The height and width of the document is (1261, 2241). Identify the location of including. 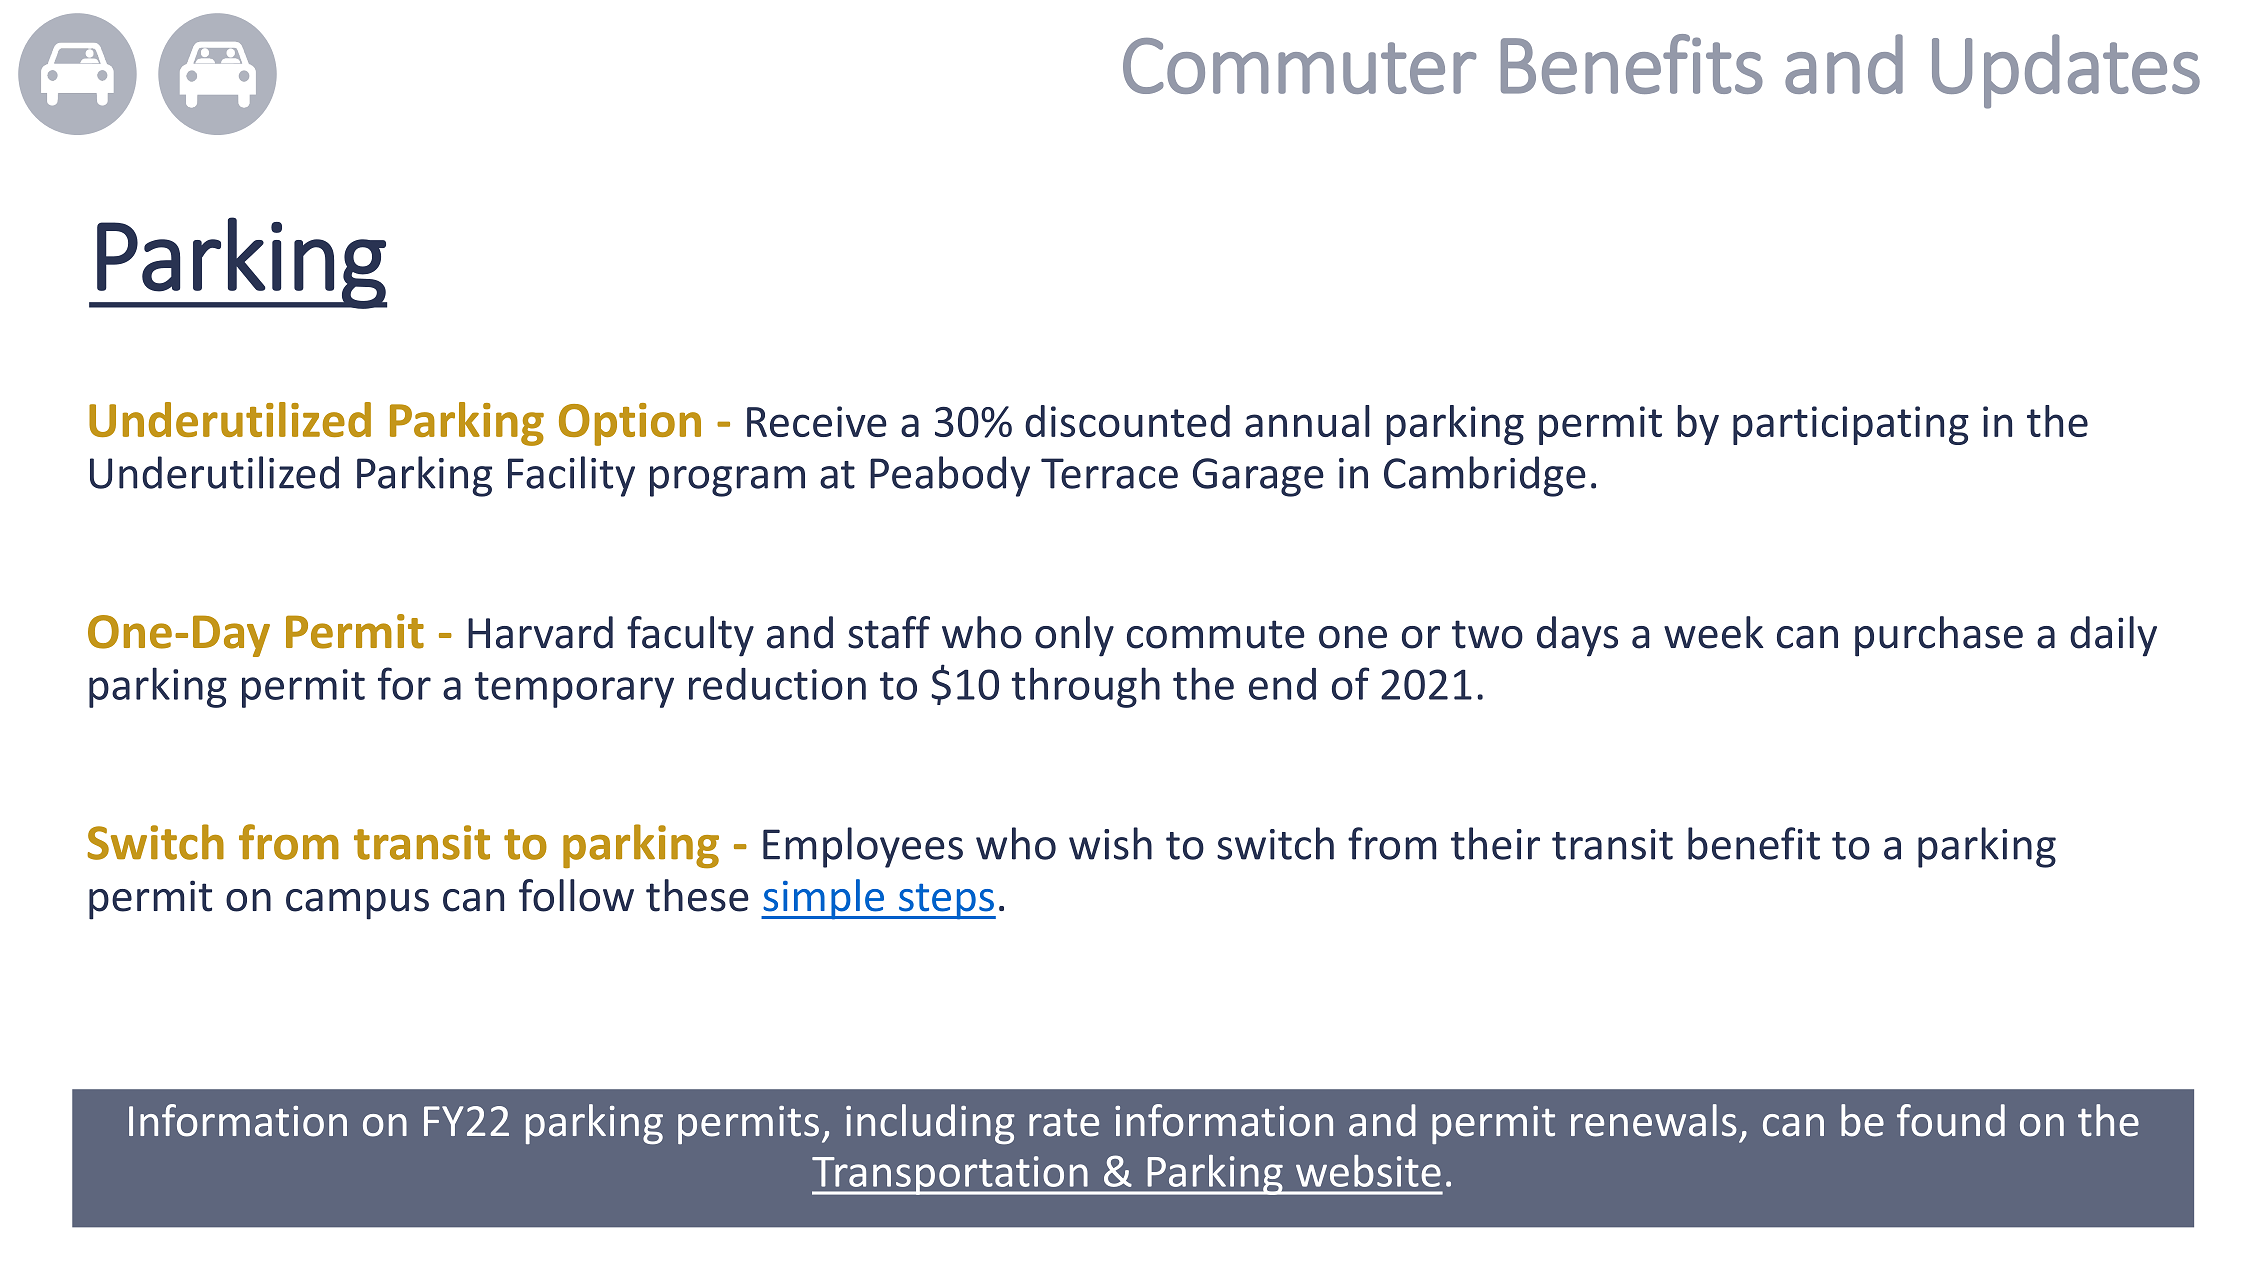
(930, 1124).
